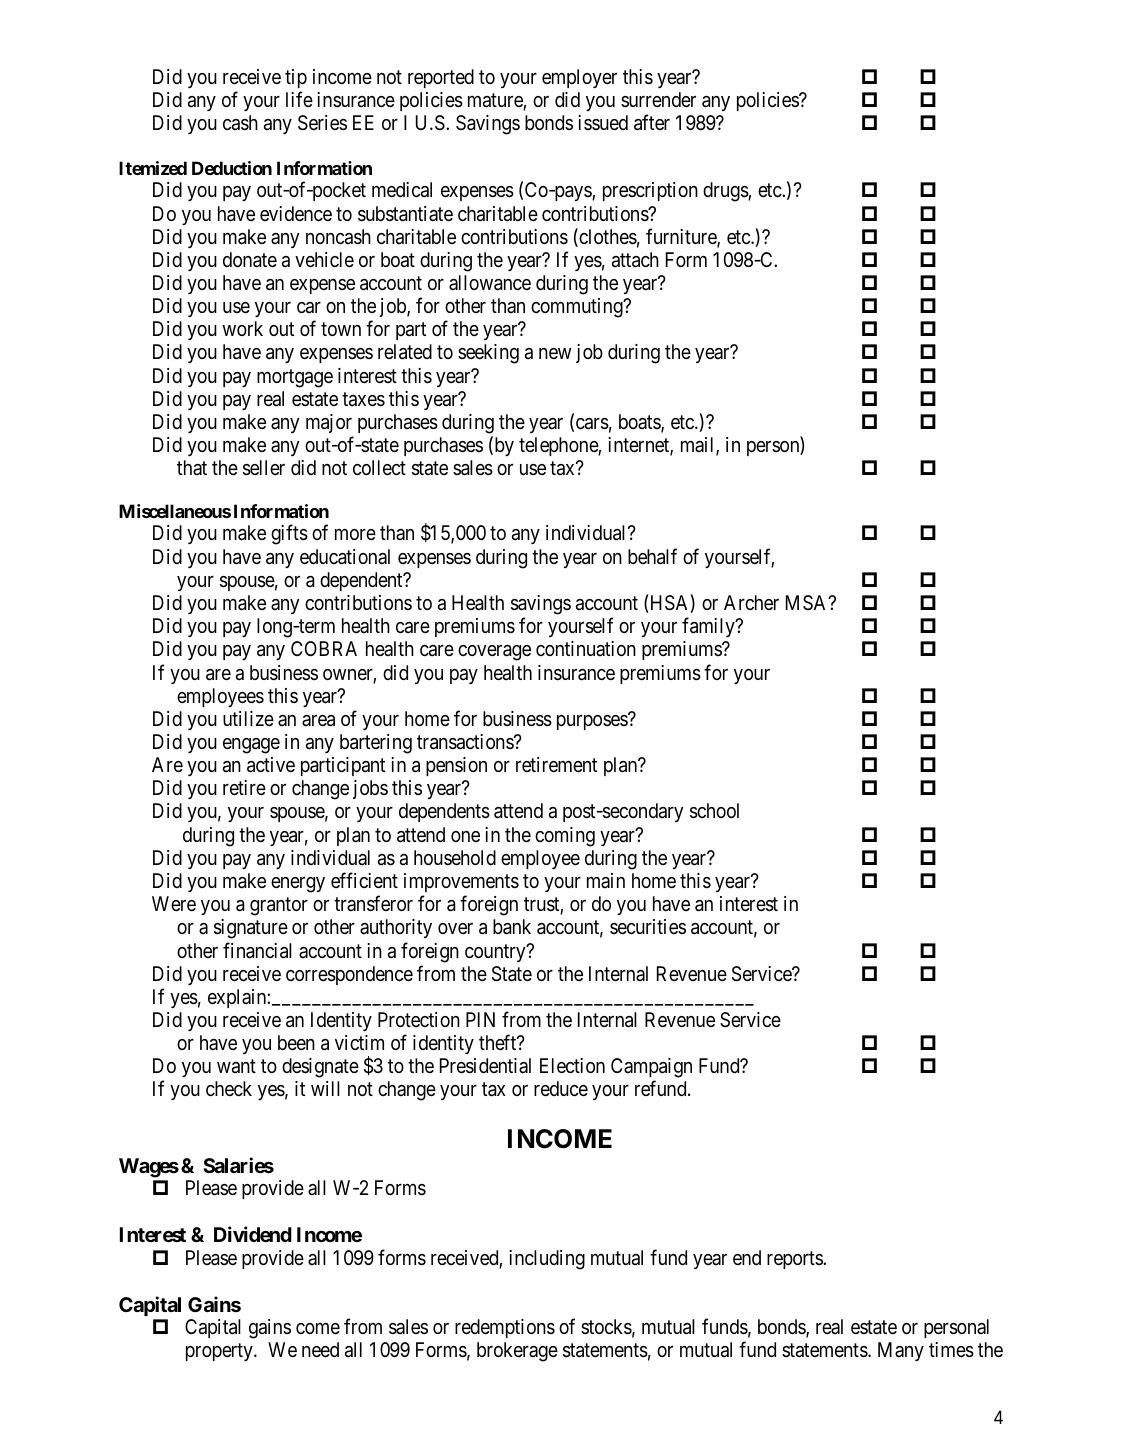 The height and width of the image is (1450, 1121). What do you see at coordinates (555, 353) in the image?
I see `new` at bounding box center [555, 353].
